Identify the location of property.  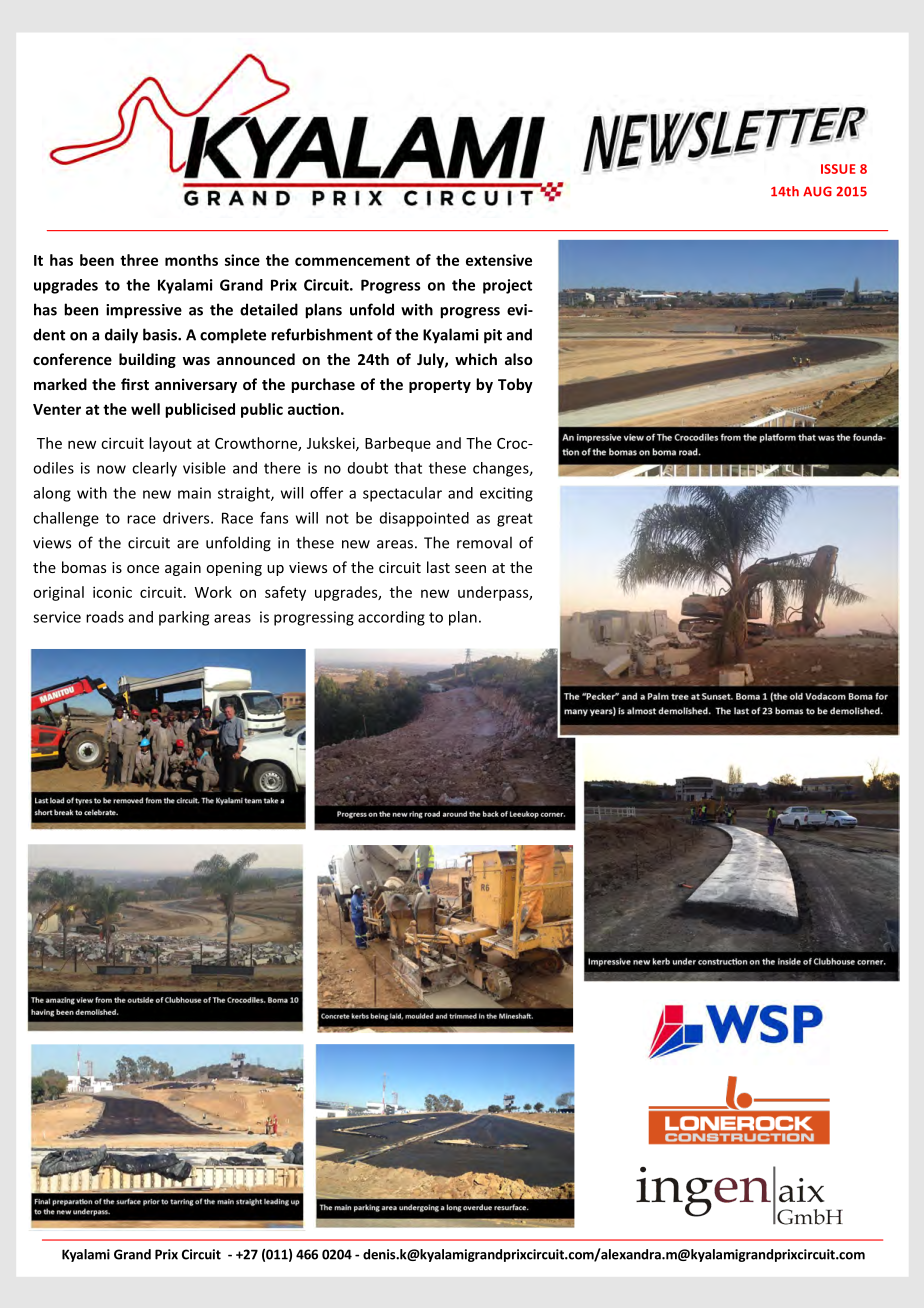
(440, 386).
